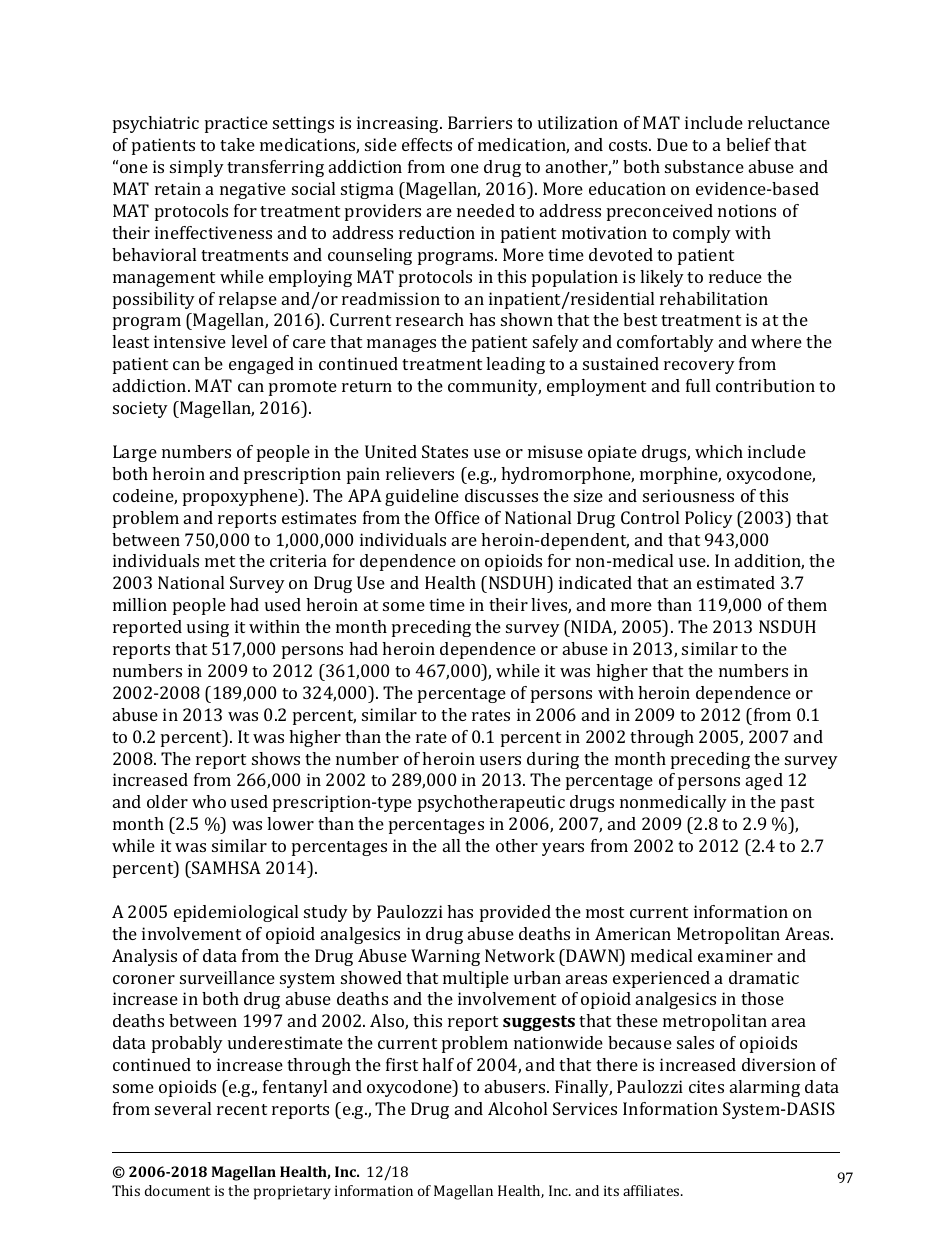  What do you see at coordinates (209, 801) in the page?
I see `who` at bounding box center [209, 801].
